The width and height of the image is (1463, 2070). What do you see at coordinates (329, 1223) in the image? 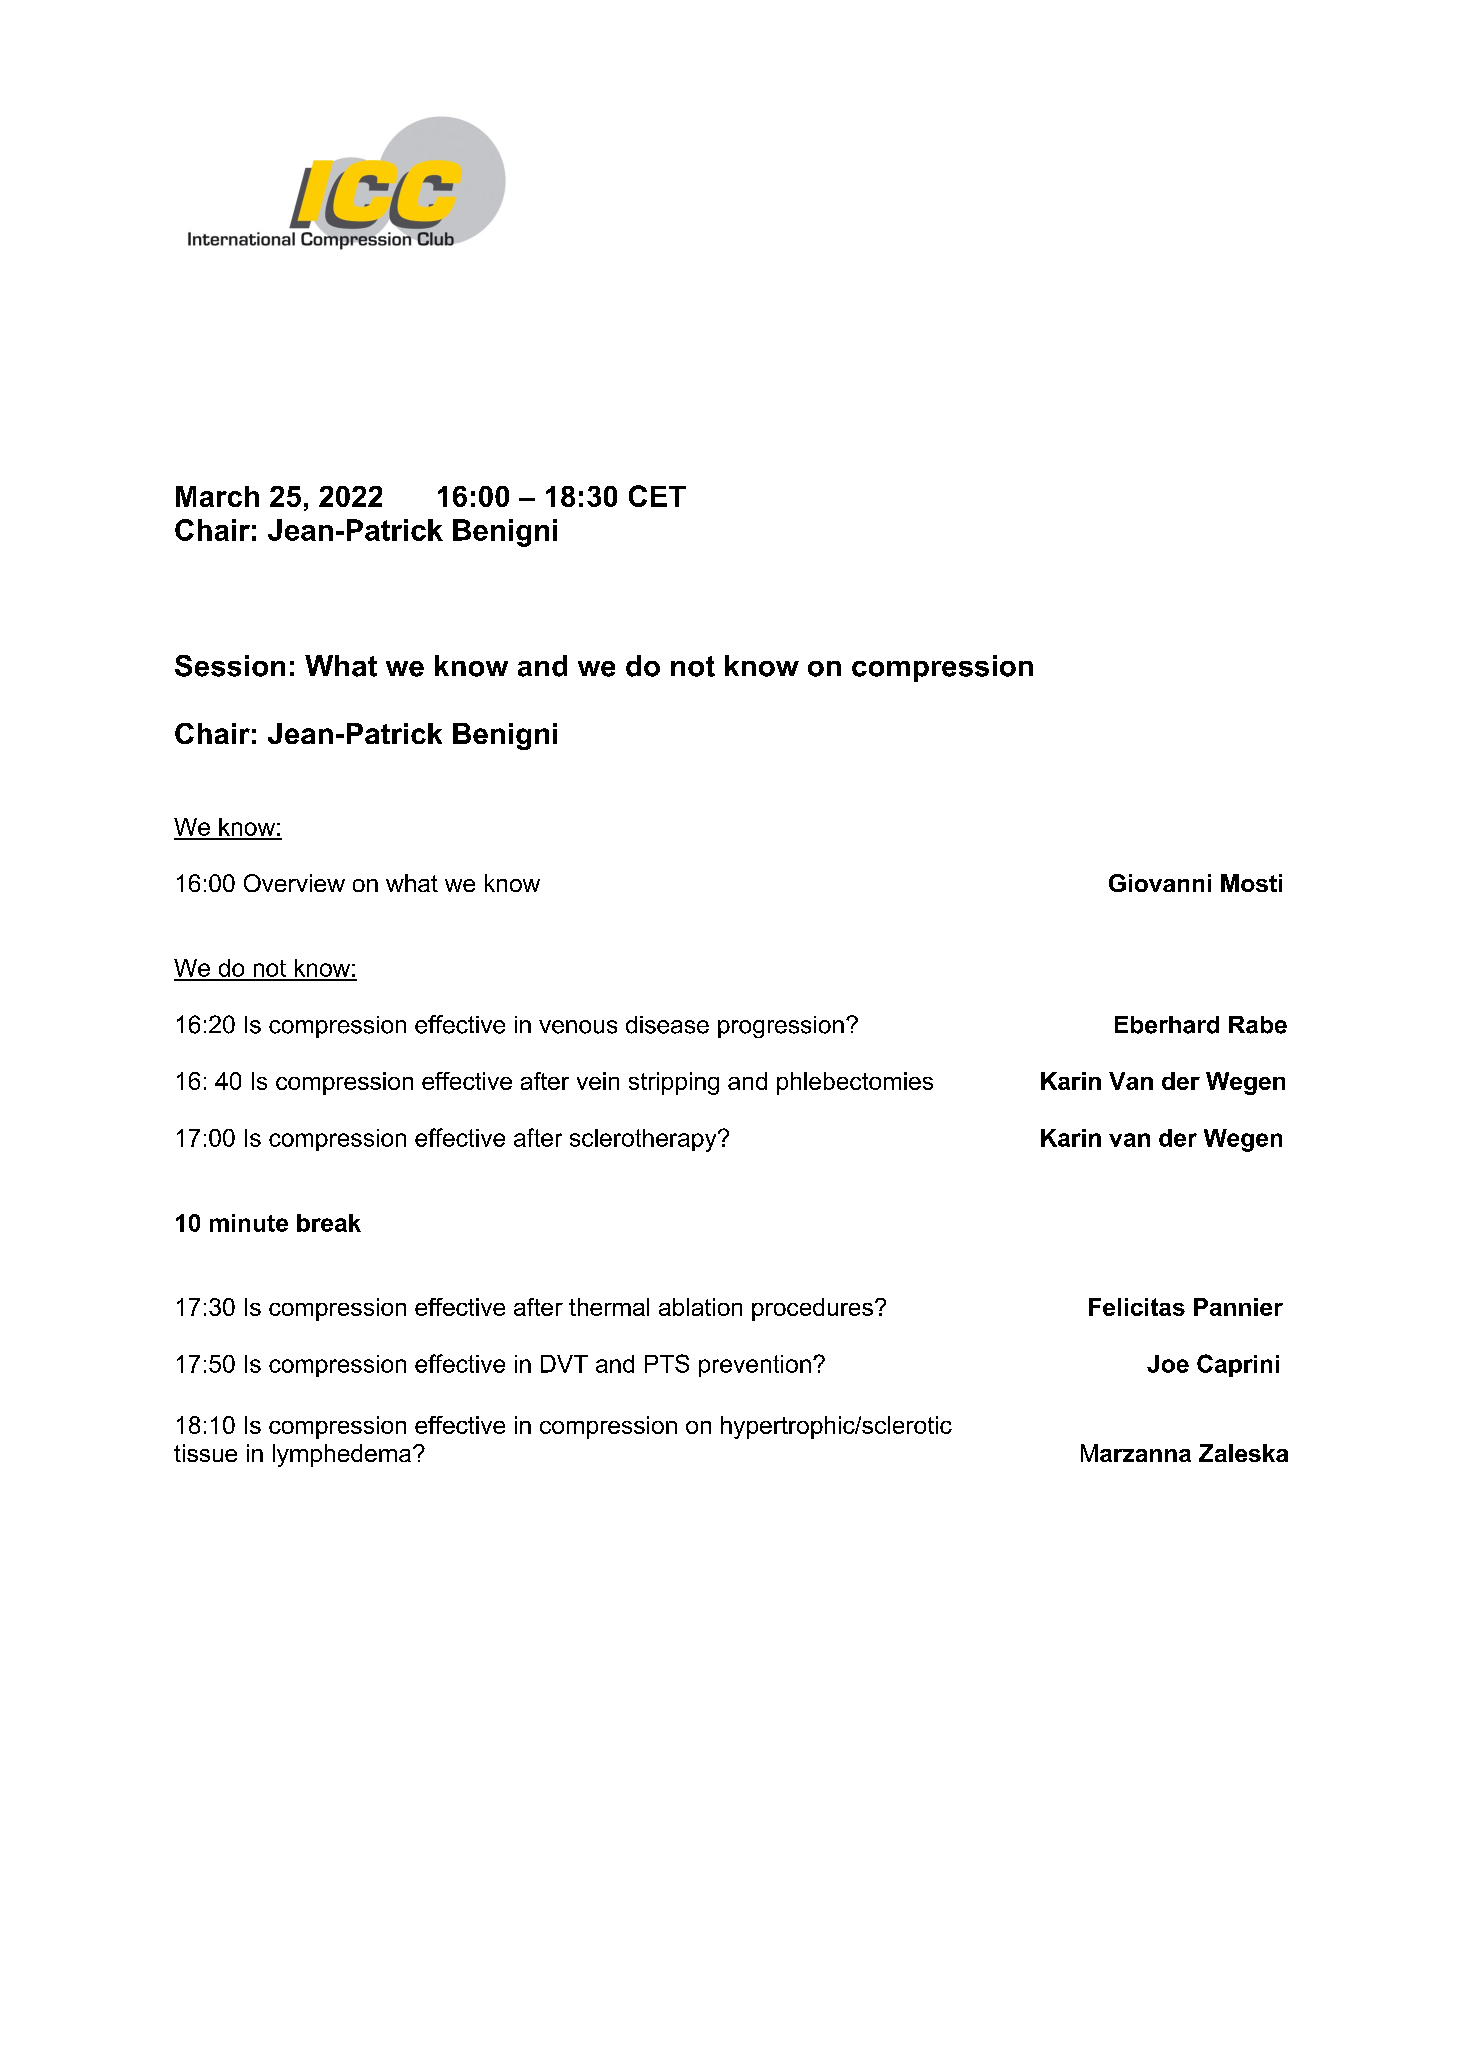
I see `break` at bounding box center [329, 1223].
